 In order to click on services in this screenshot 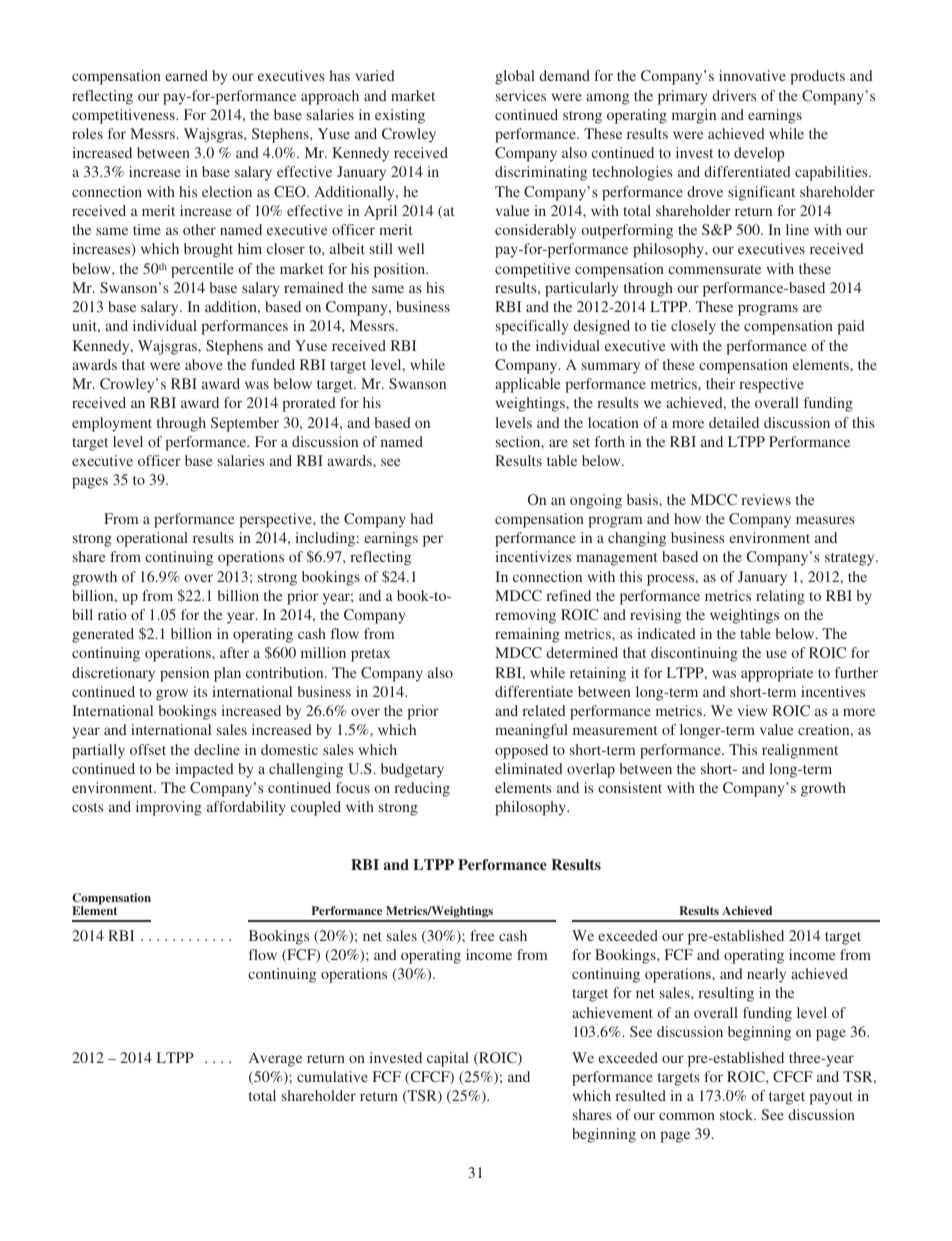, I will do `click(521, 95)`.
